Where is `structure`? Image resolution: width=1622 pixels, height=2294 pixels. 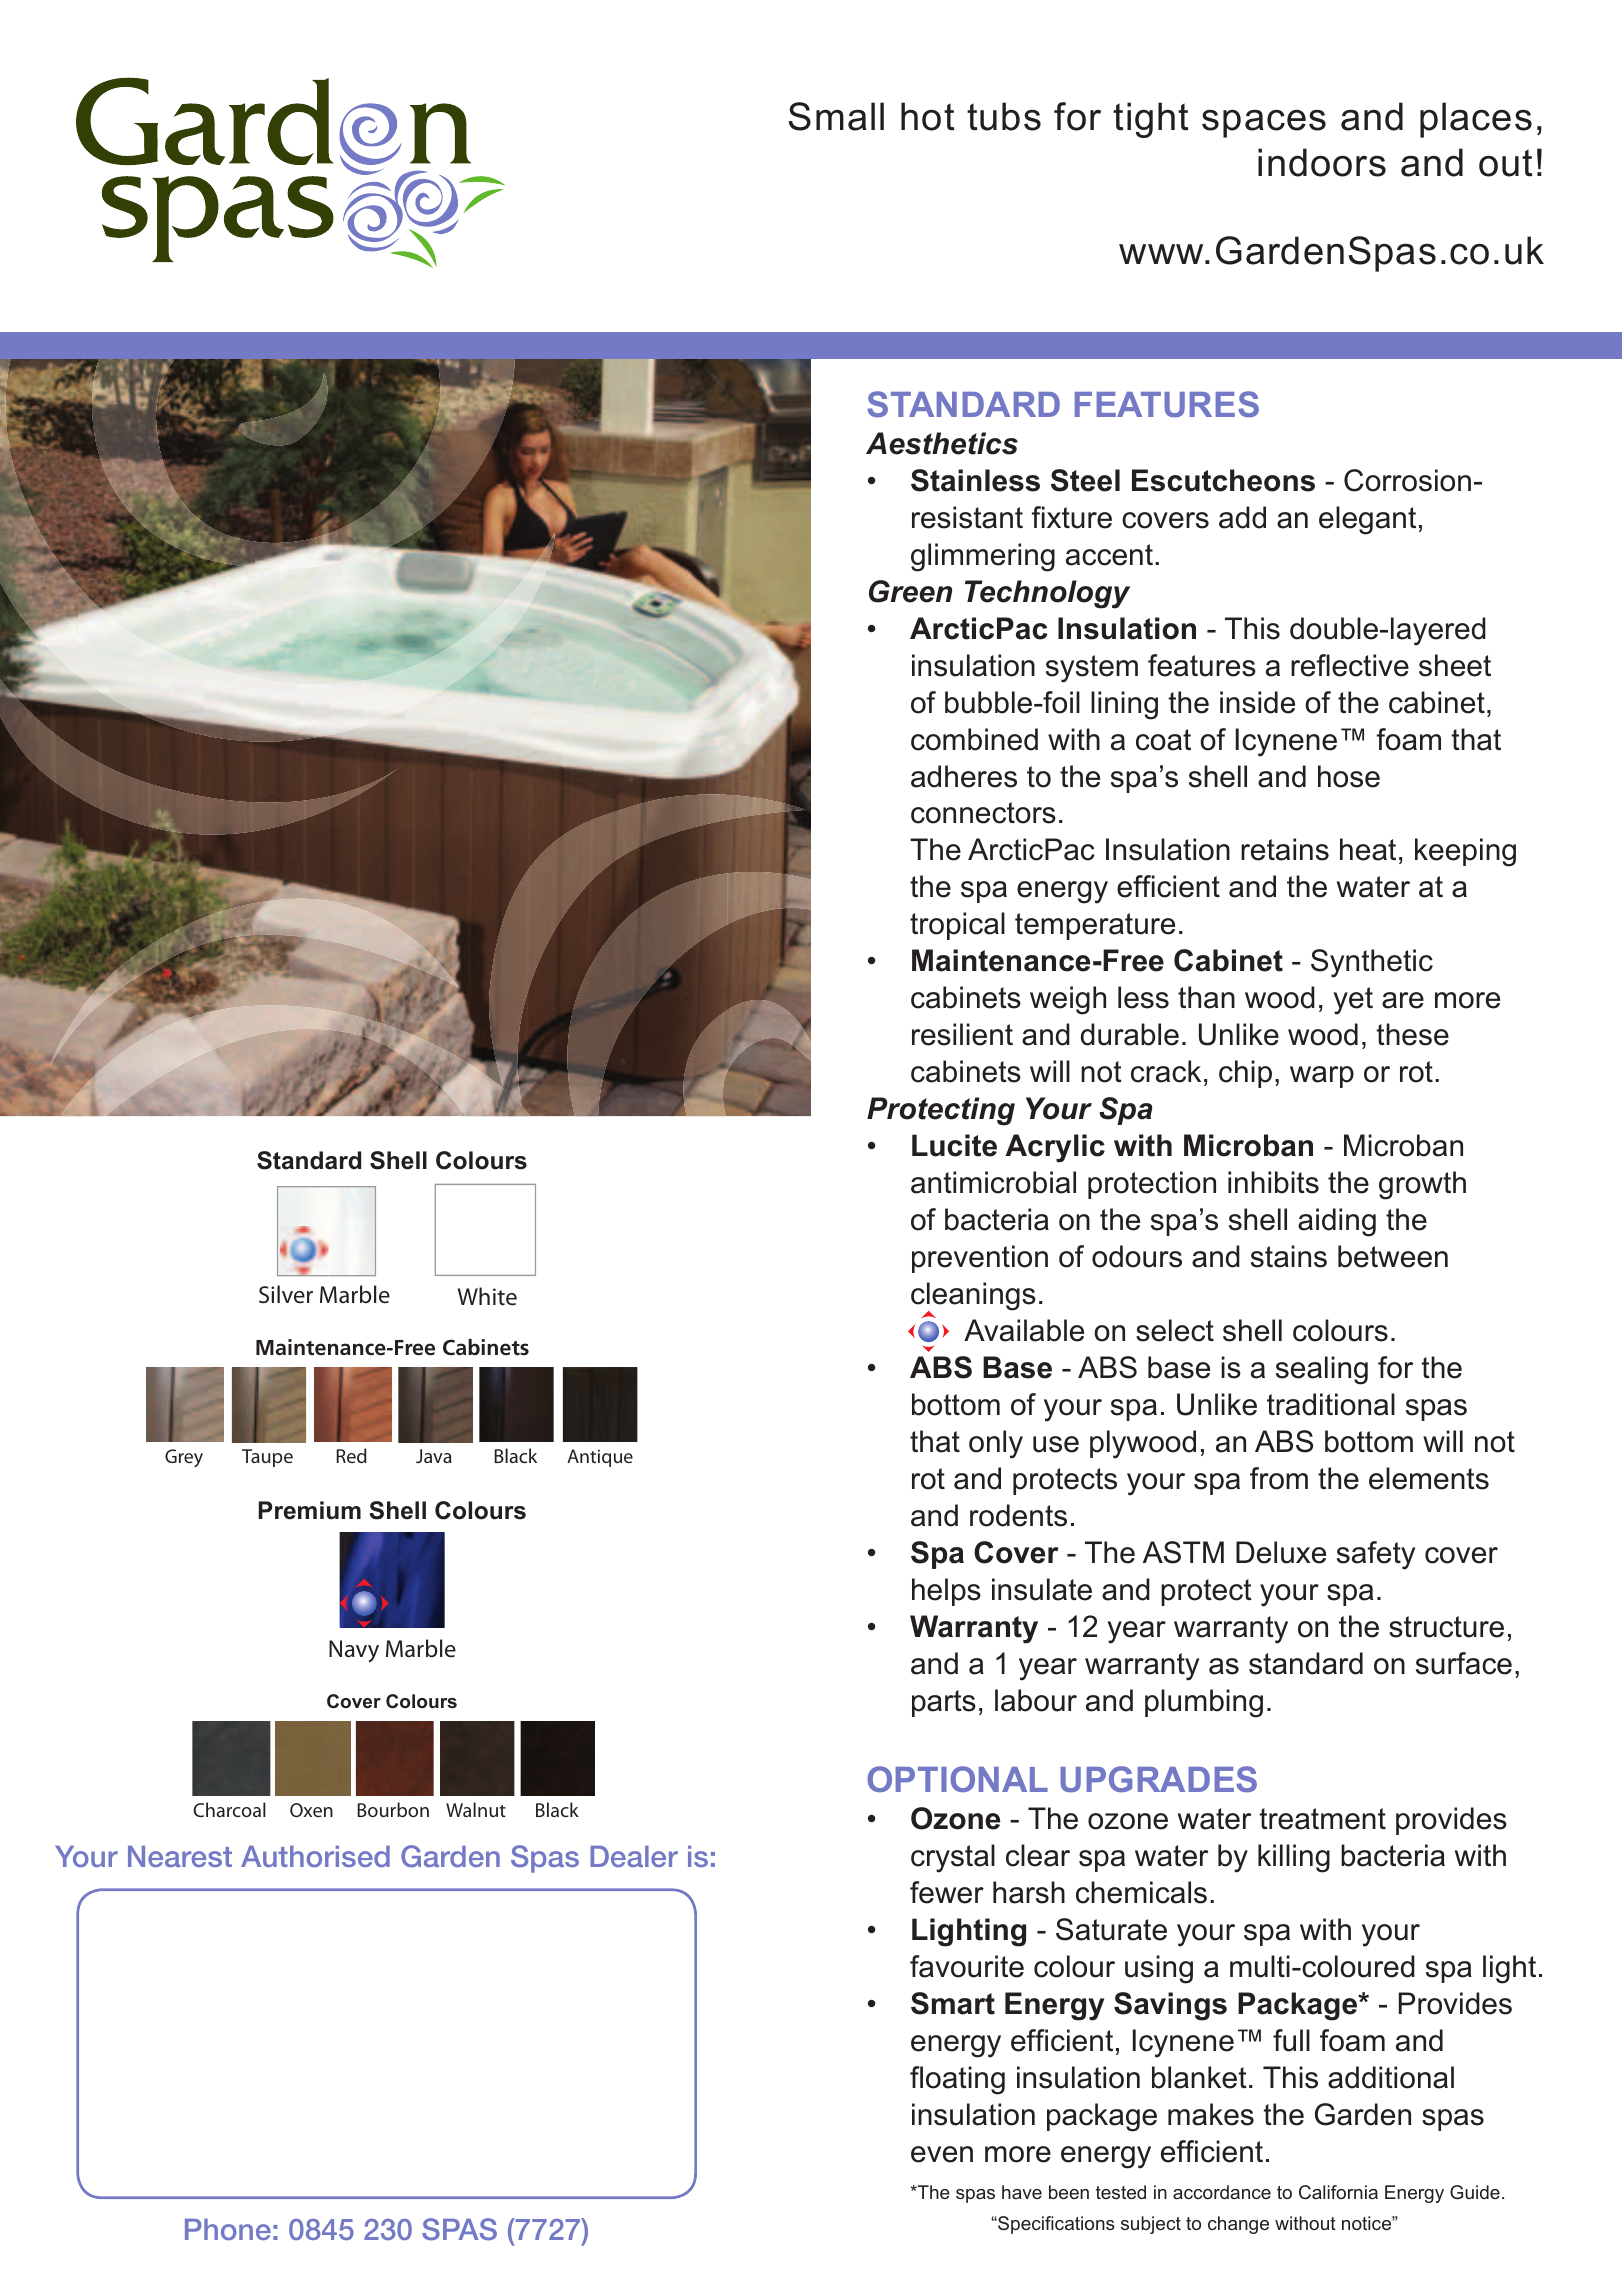 structure is located at coordinates (1446, 1627).
